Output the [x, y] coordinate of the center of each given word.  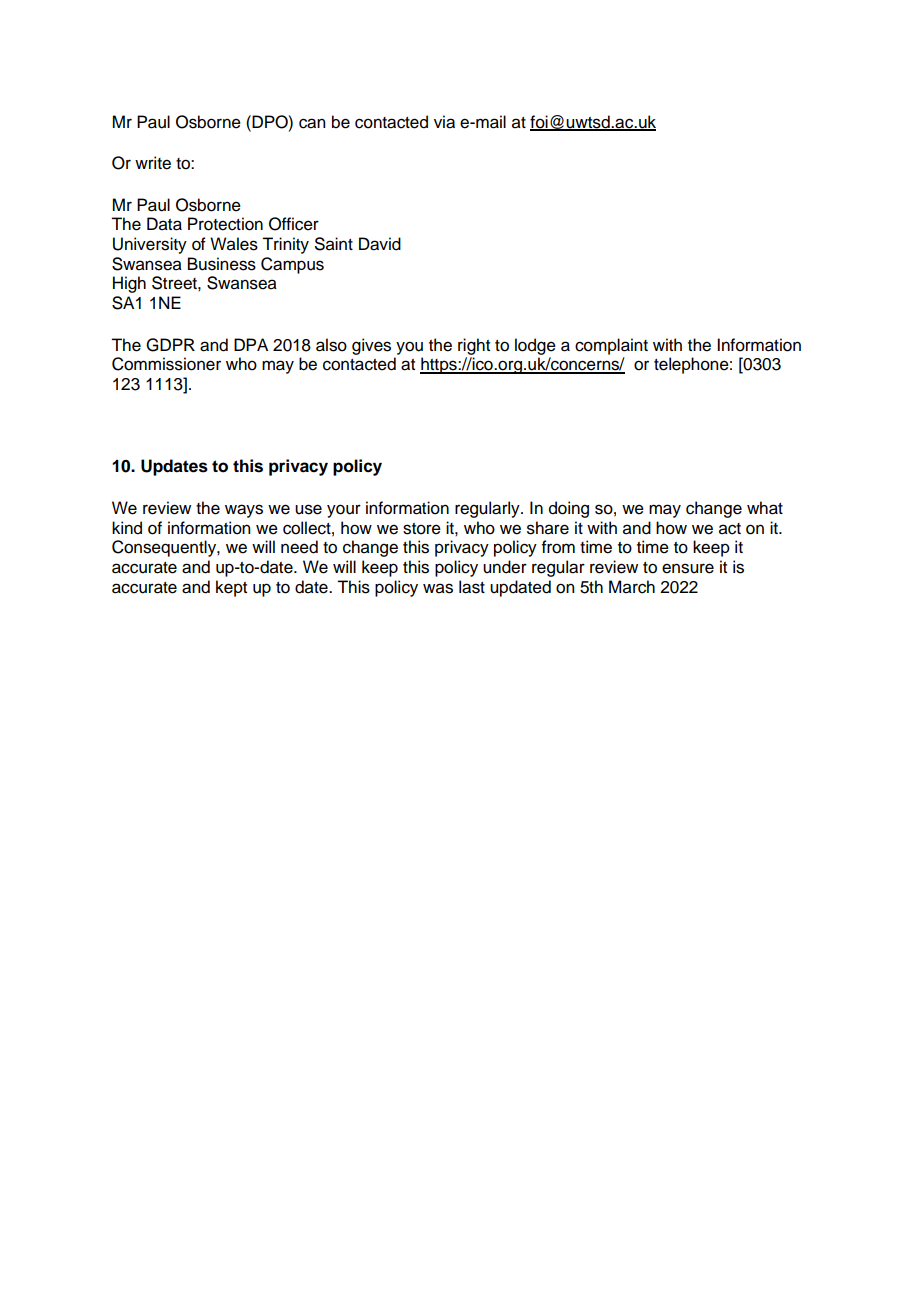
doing [569, 509]
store [422, 529]
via [444, 122]
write [153, 163]
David [380, 244]
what [765, 508]
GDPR [170, 345]
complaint [611, 346]
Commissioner [166, 364]
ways [244, 511]
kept [231, 588]
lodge [535, 346]
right [474, 346]
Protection [225, 224]
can [312, 123]
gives [371, 346]
